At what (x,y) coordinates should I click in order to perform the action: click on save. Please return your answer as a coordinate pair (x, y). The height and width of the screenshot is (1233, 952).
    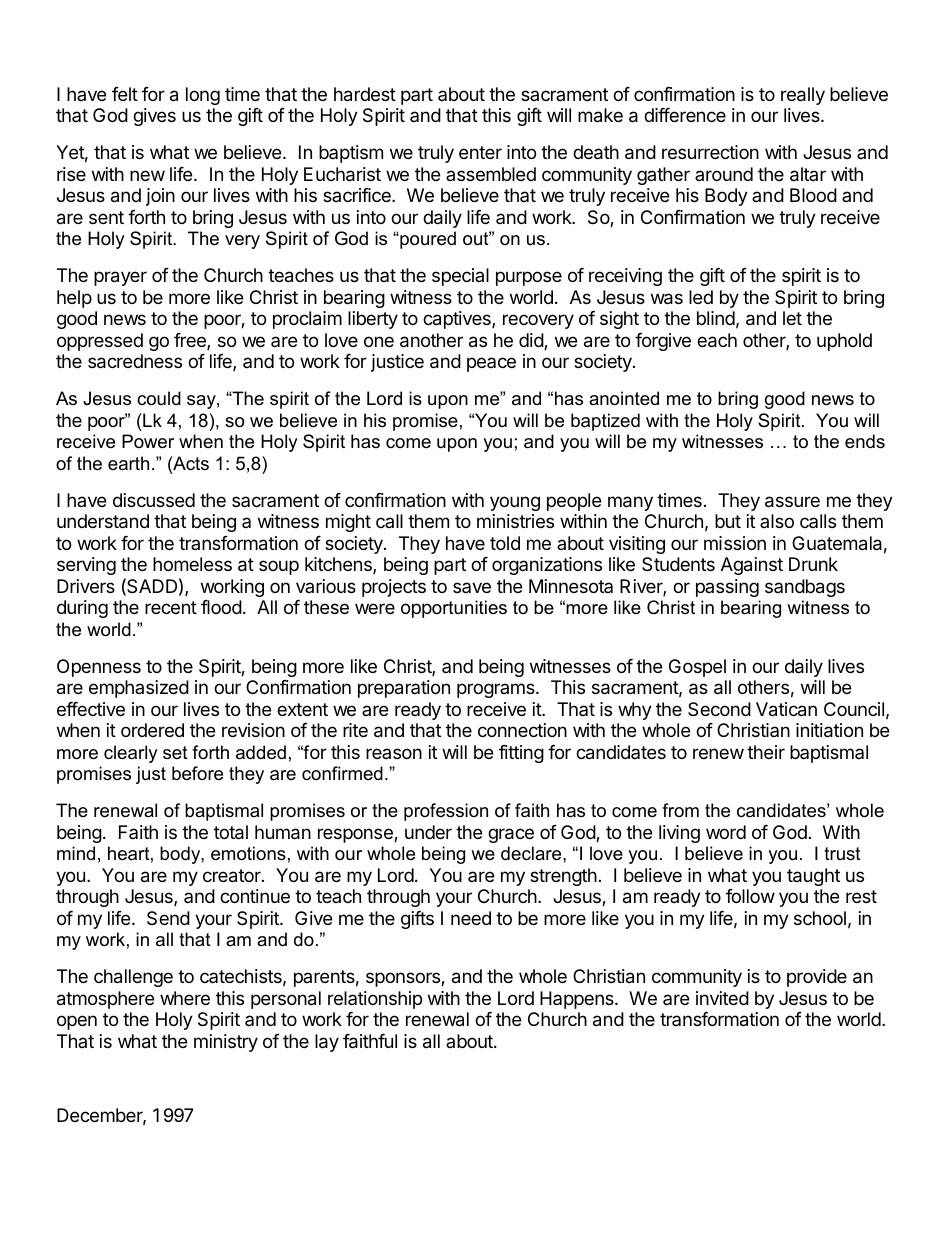
    Looking at the image, I should click on (472, 587).
